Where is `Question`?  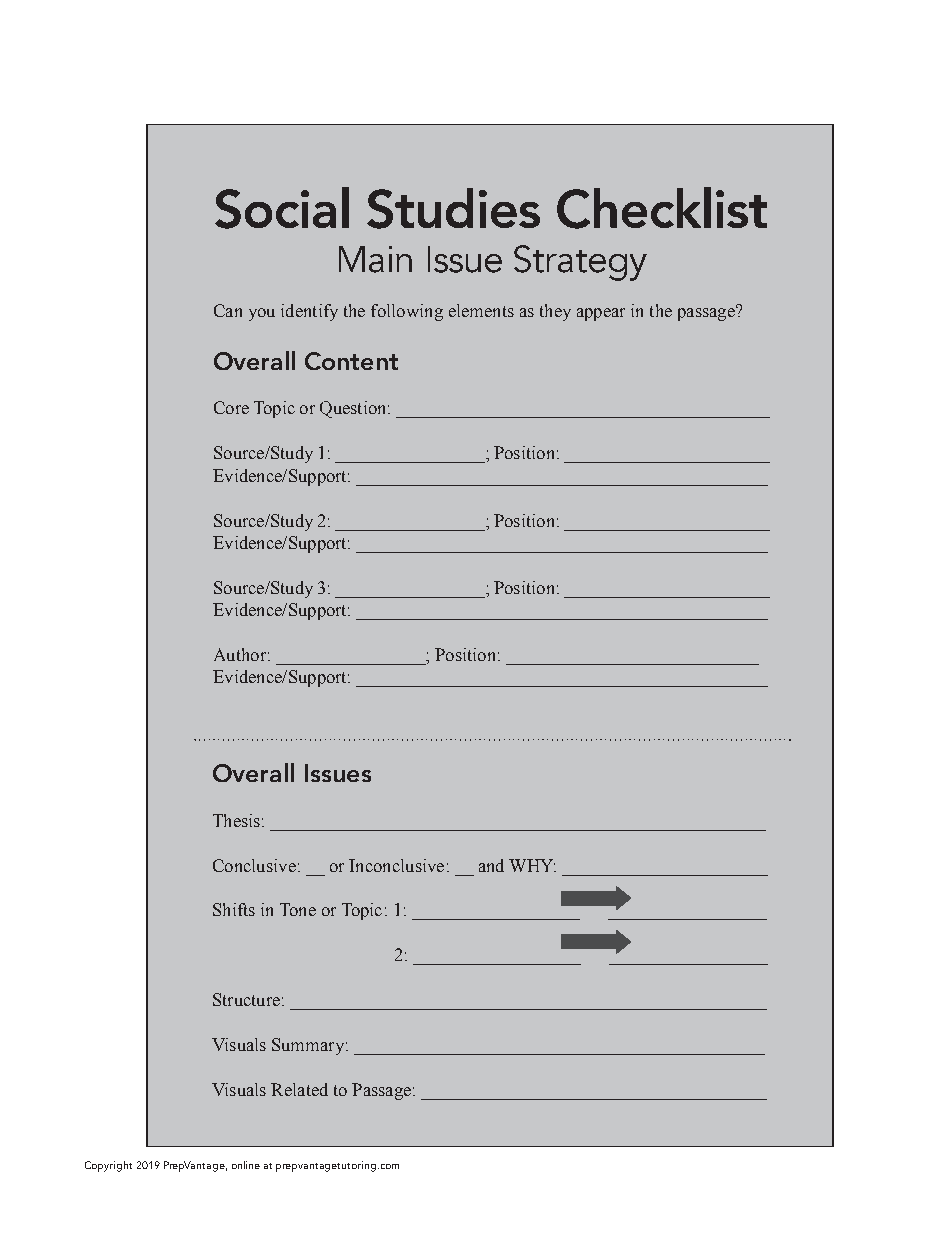 Question is located at coordinates (354, 409).
